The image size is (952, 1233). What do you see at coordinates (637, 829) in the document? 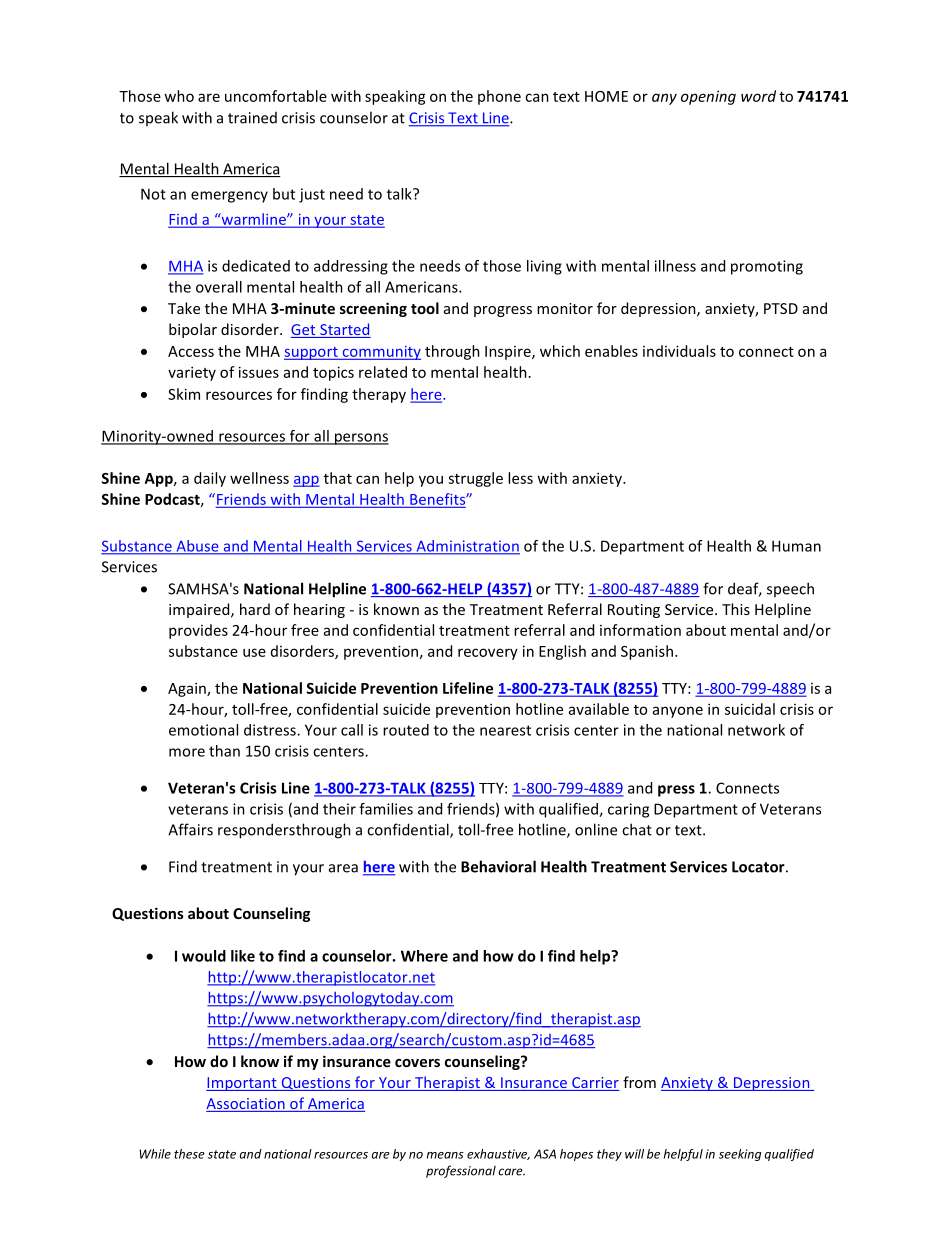
I see `chat` at bounding box center [637, 829].
